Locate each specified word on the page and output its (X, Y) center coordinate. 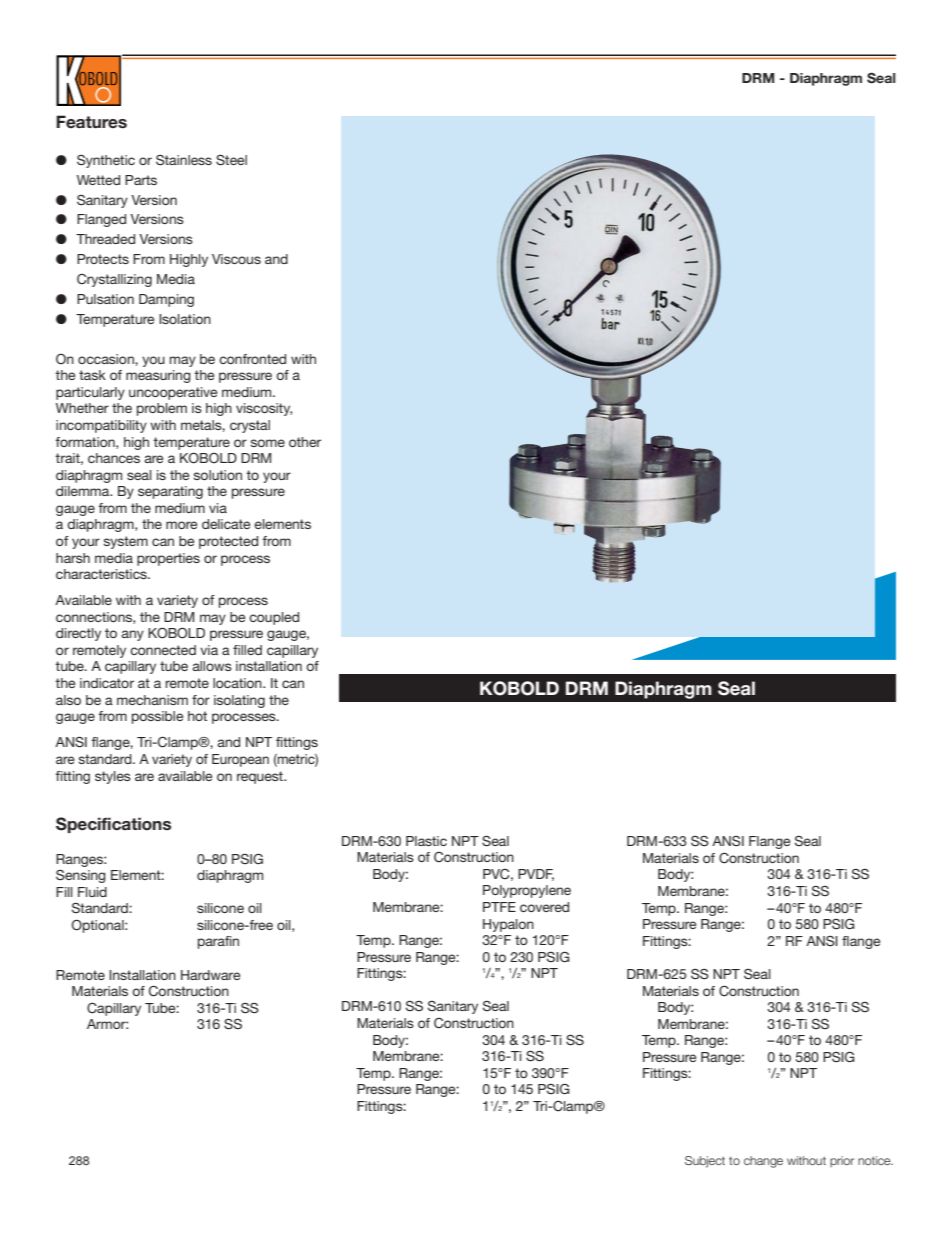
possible (157, 717)
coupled (274, 618)
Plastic (426, 841)
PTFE (499, 907)
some (268, 443)
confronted (252, 359)
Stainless (184, 160)
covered (544, 907)
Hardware (210, 975)
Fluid (92, 892)
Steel (231, 160)
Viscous (236, 259)
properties (168, 559)
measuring (158, 376)
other (305, 442)
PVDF (536, 875)
